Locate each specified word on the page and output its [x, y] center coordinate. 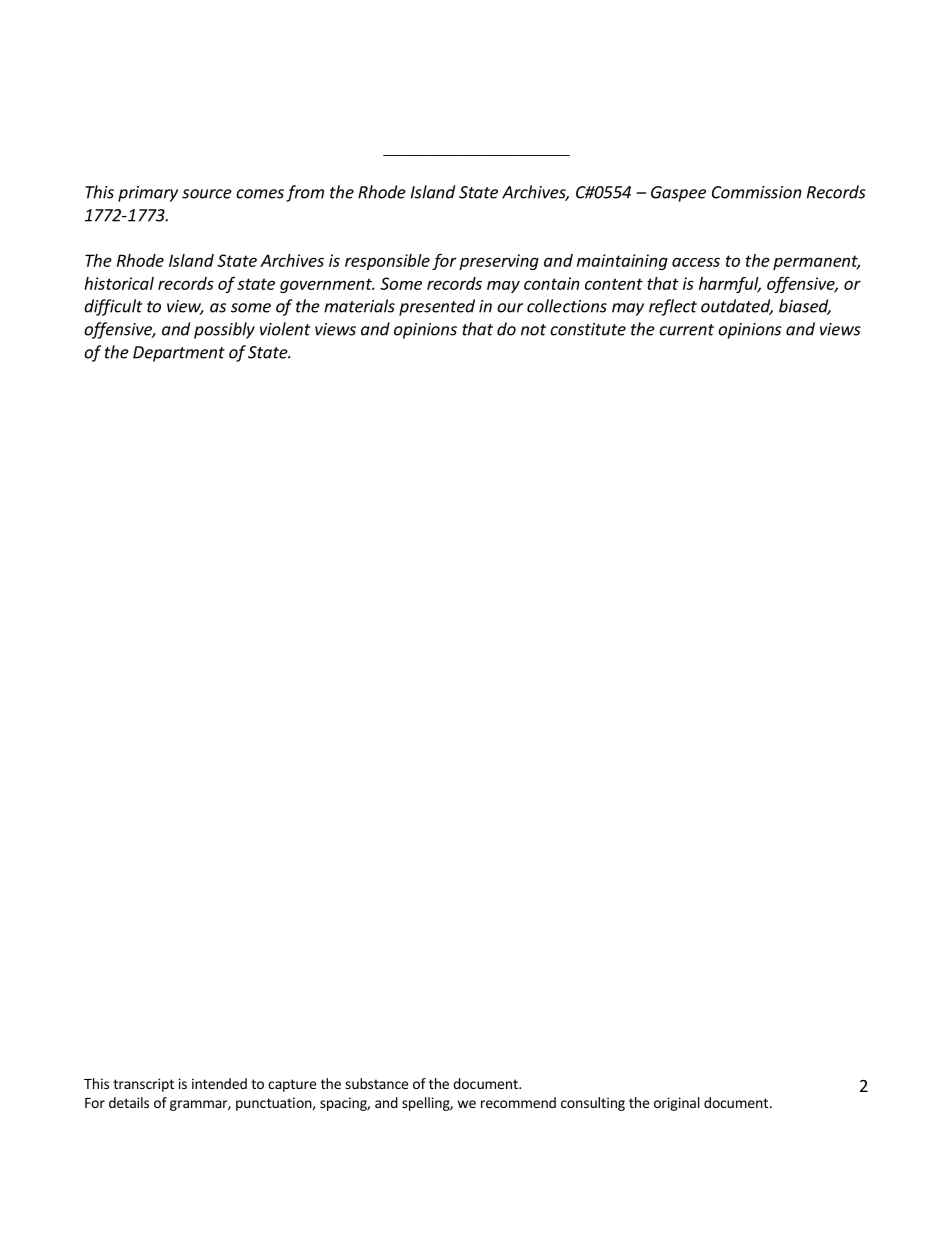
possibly [224, 330]
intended [219, 1083]
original [677, 1104]
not [533, 330]
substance [376, 1083]
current [686, 330]
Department [179, 354]
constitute [588, 329]
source [207, 194]
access [696, 262]
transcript [143, 1085]
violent [285, 329]
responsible [387, 262]
